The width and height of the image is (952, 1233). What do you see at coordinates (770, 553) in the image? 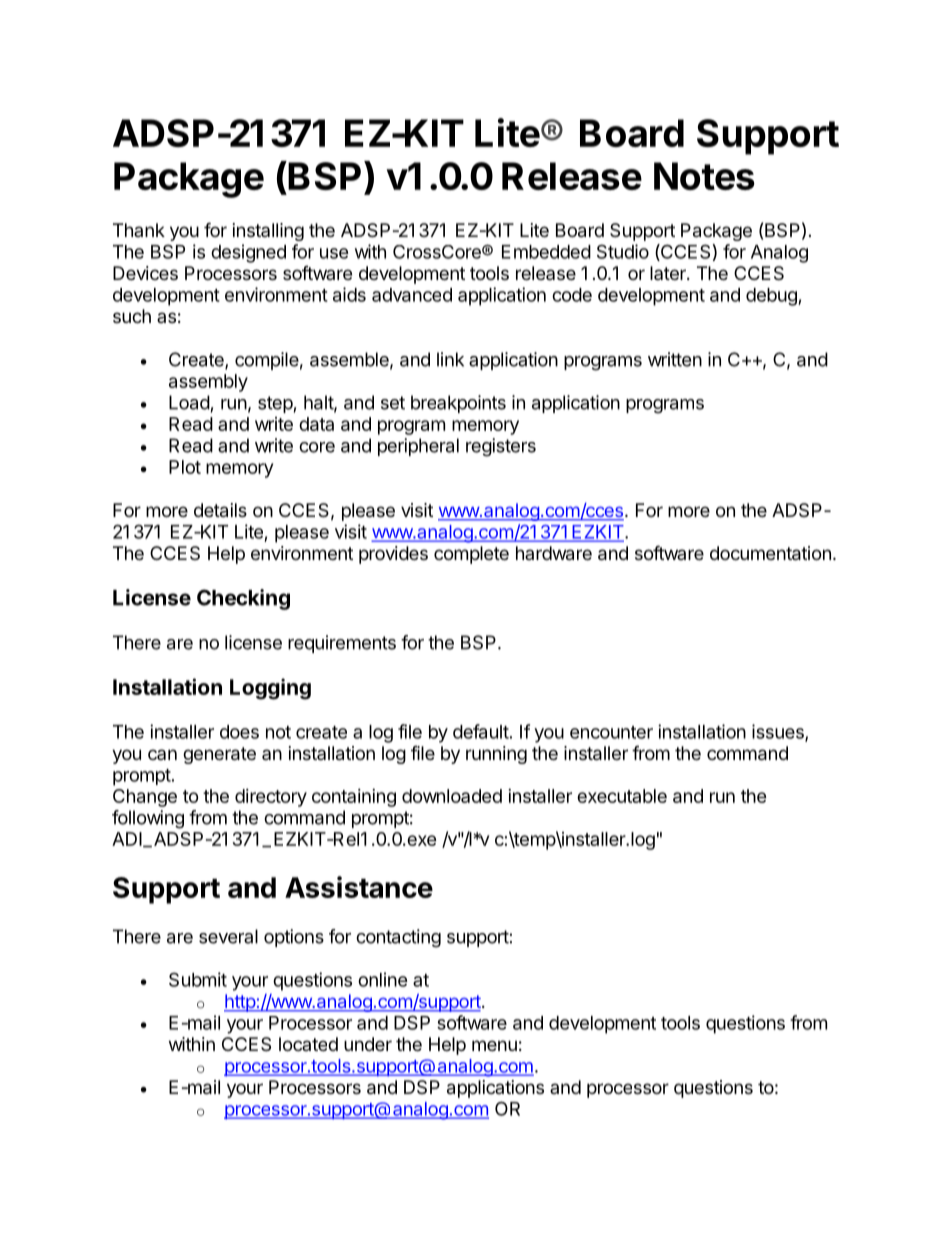
I see `documentation` at bounding box center [770, 553].
